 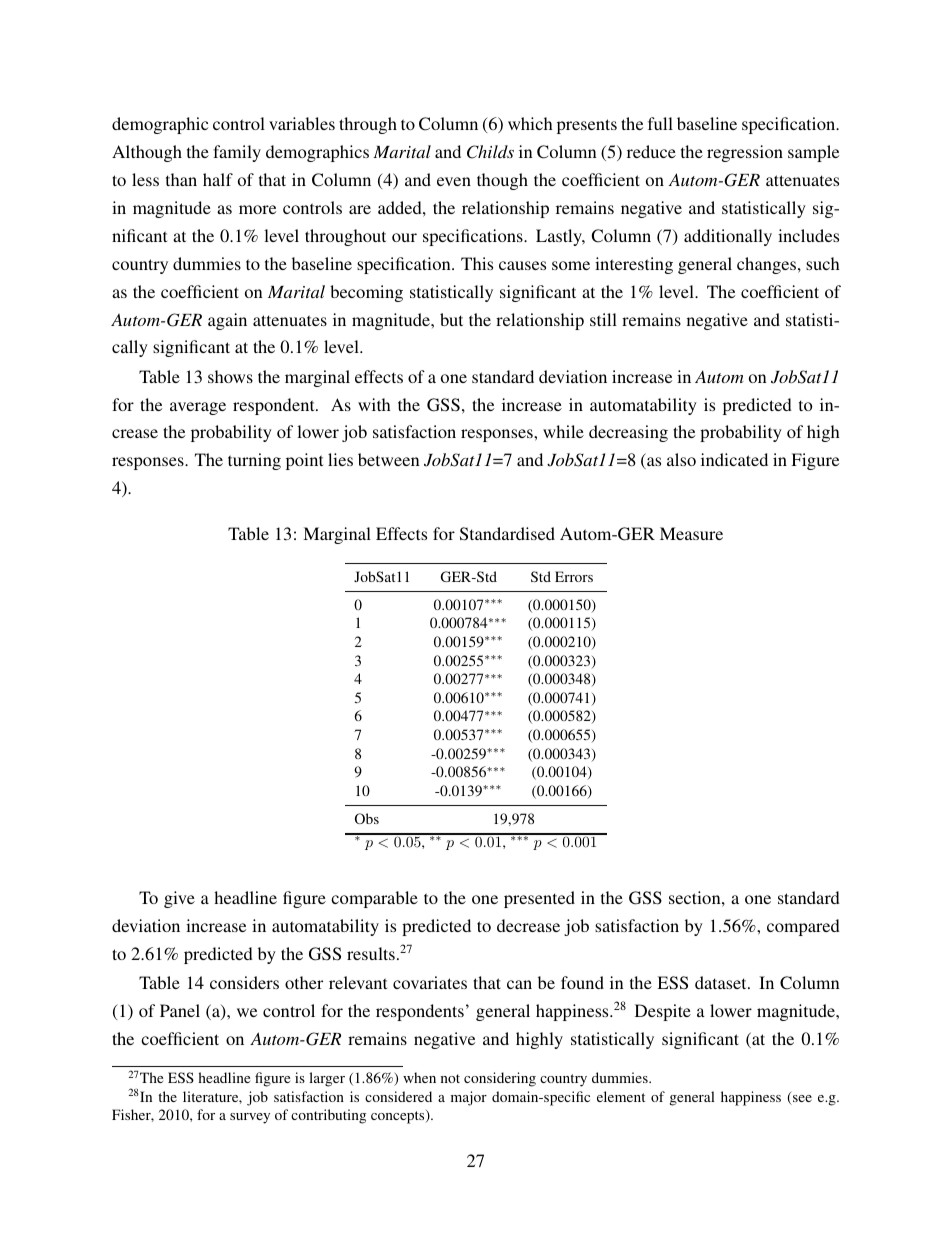 What do you see at coordinates (250, 1118) in the page?
I see `survey` at bounding box center [250, 1118].
